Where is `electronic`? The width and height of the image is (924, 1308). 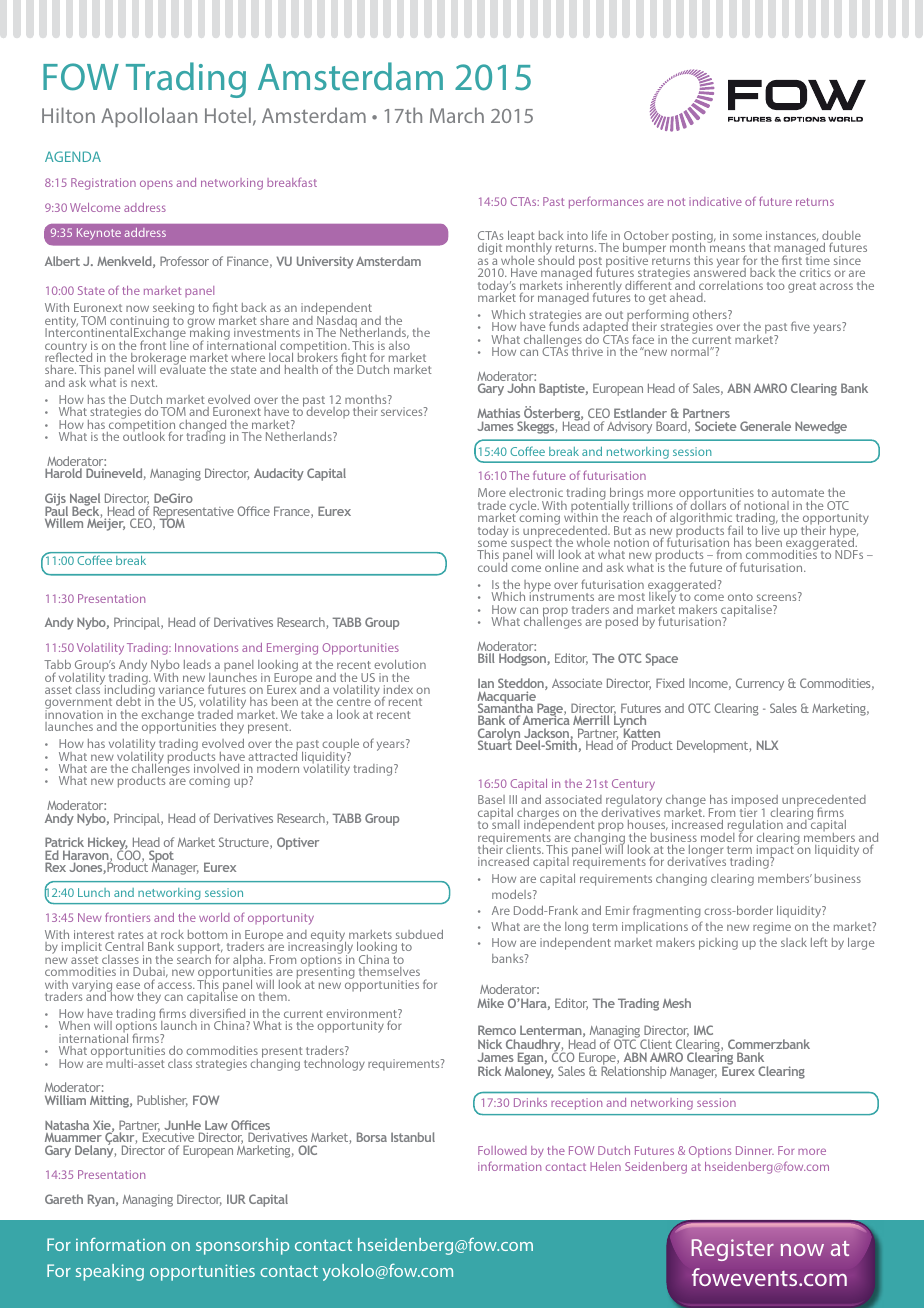 electronic is located at coordinates (536, 492).
